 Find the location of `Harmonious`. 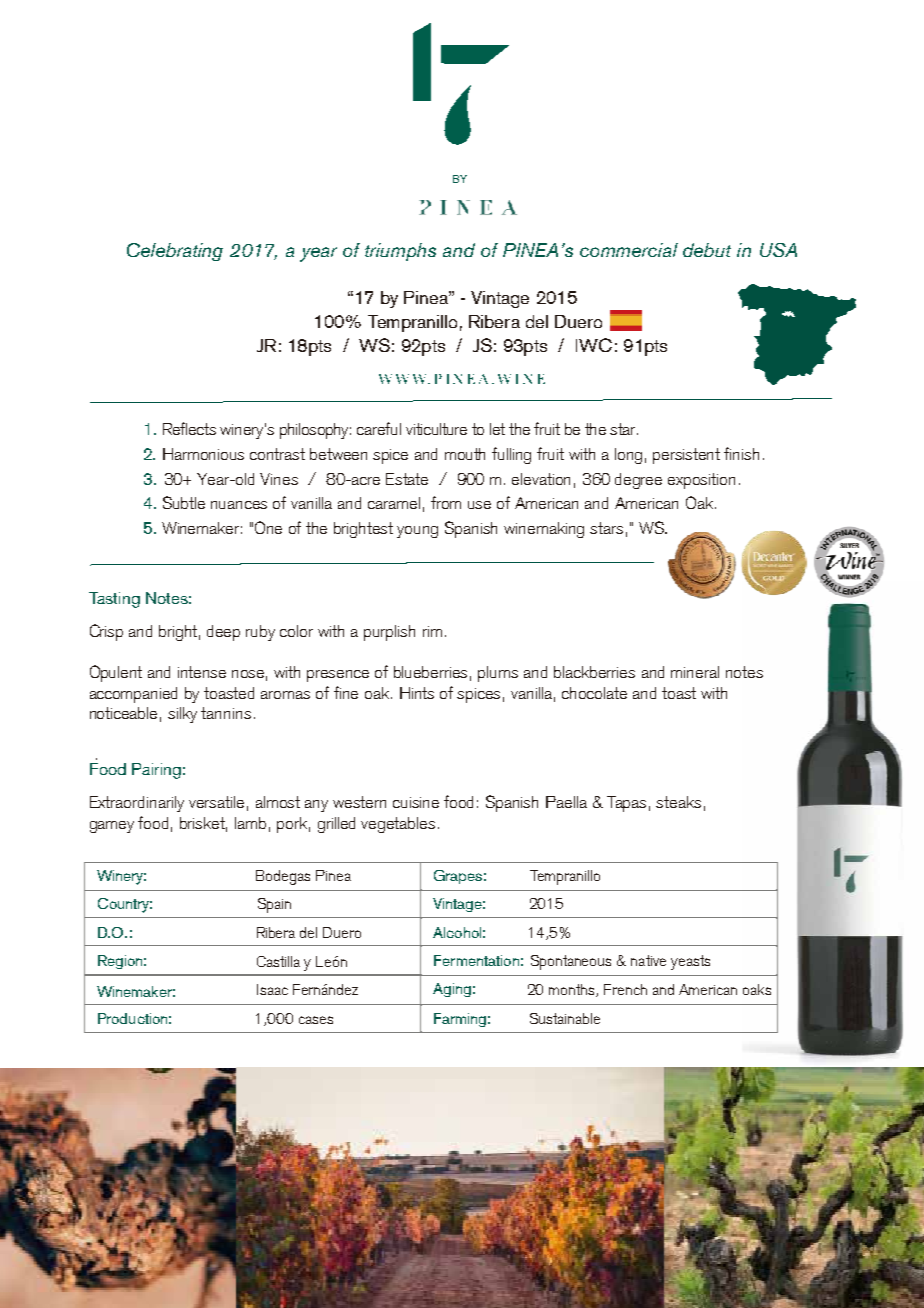

Harmonious is located at coordinates (203, 454).
